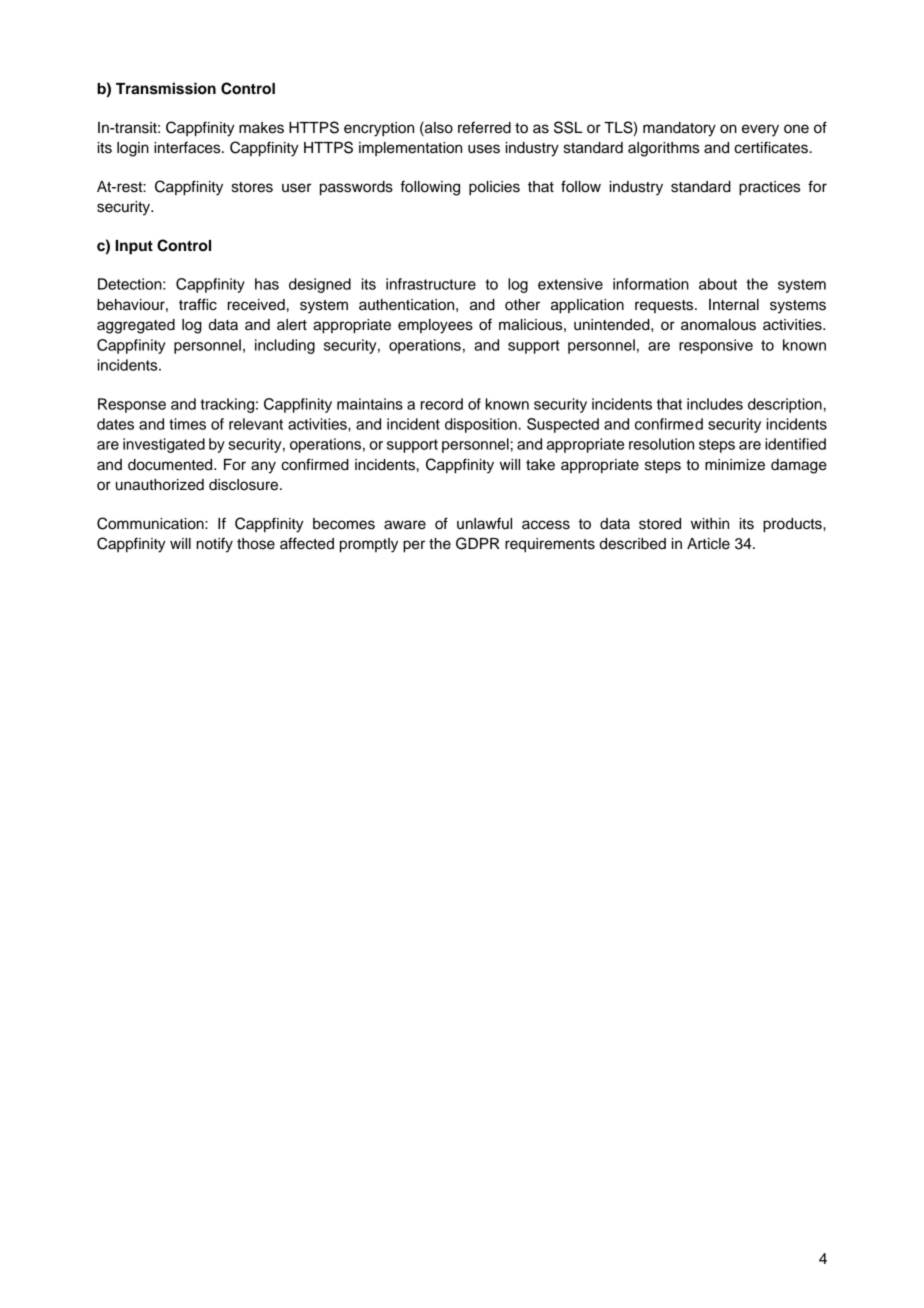 This image has width=924, height=1308. Describe the element at coordinates (769, 188) in the image. I see `practices` at that location.
